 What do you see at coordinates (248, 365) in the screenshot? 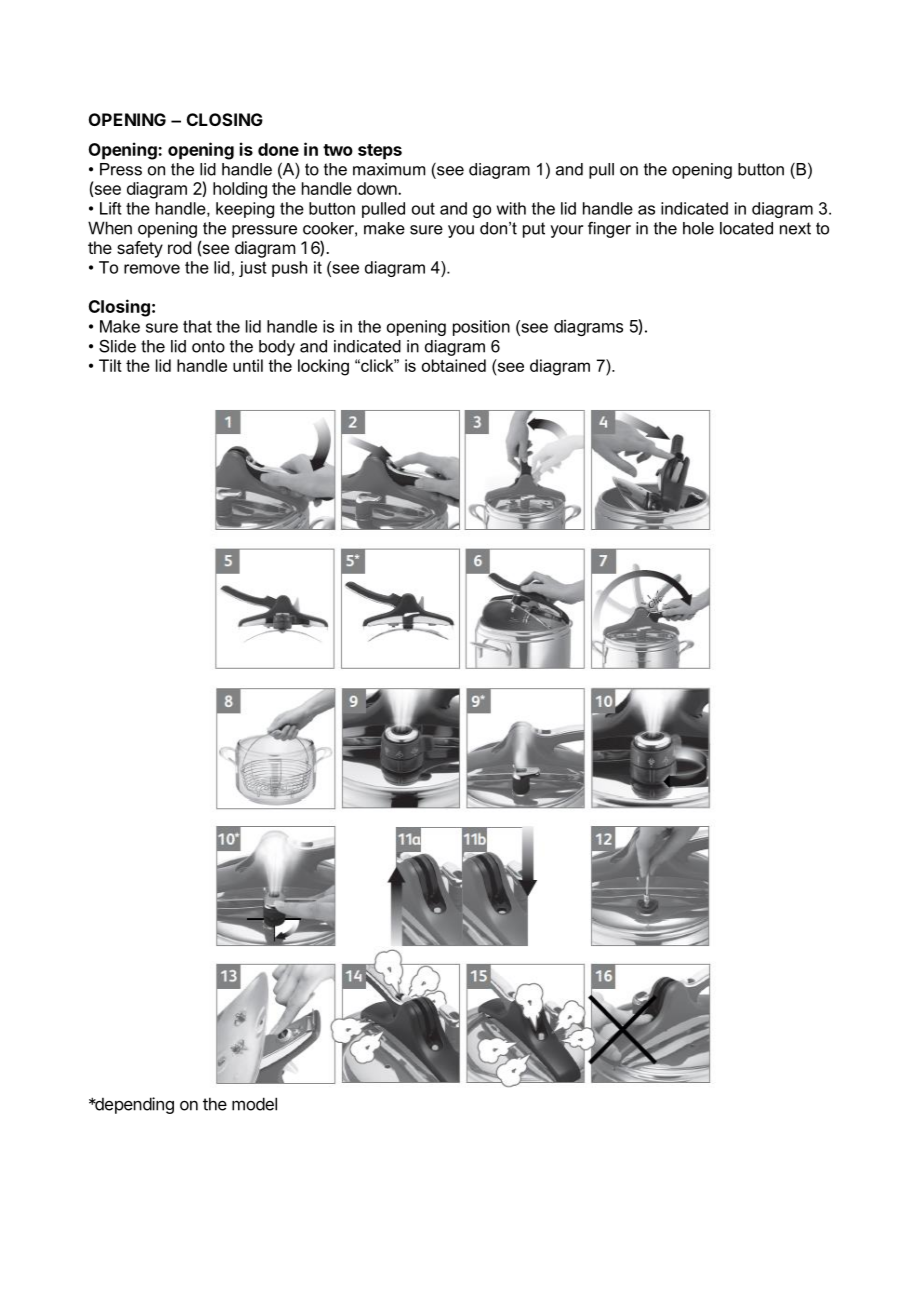
I see `until` at bounding box center [248, 365].
